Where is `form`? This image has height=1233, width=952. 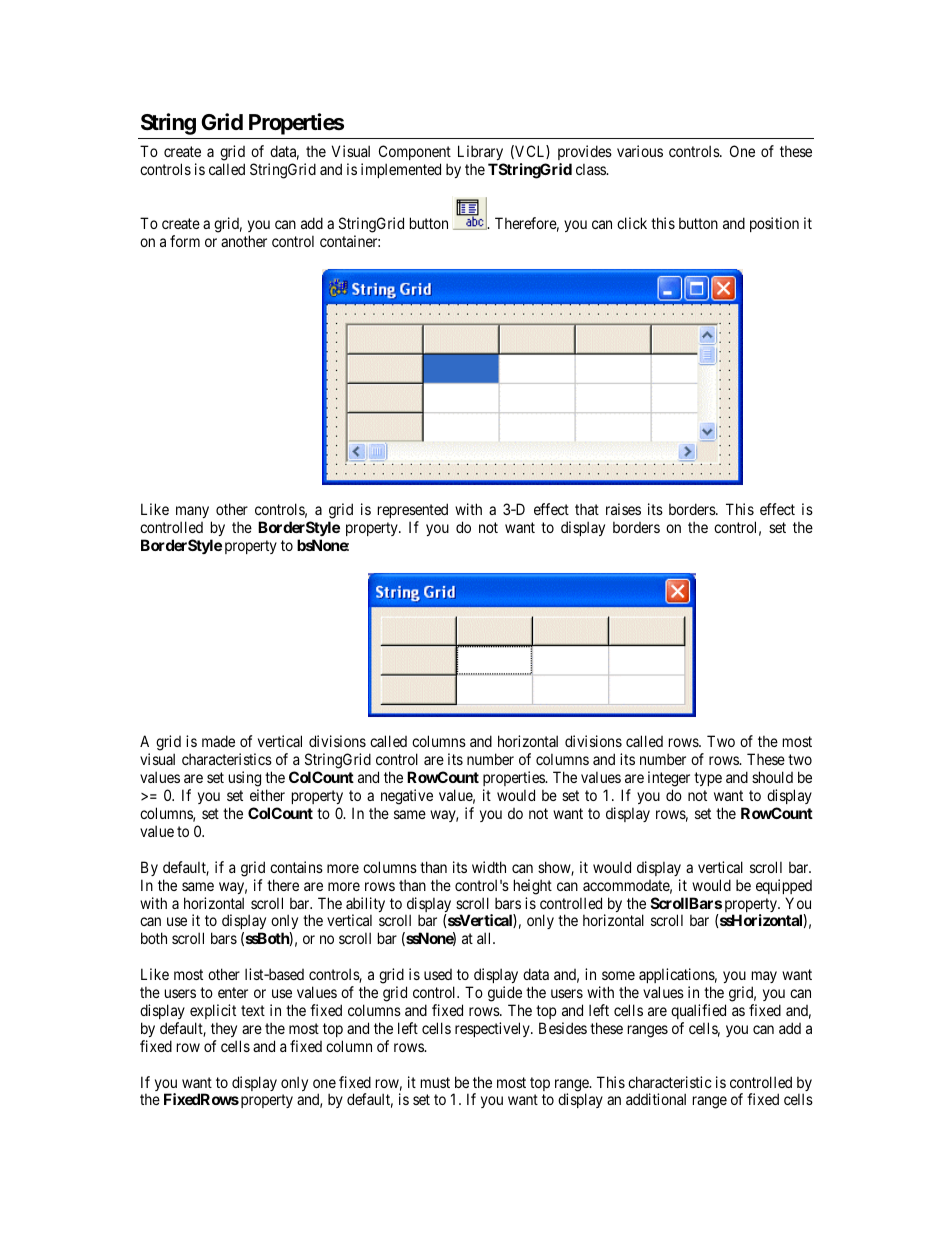 form is located at coordinates (185, 241).
